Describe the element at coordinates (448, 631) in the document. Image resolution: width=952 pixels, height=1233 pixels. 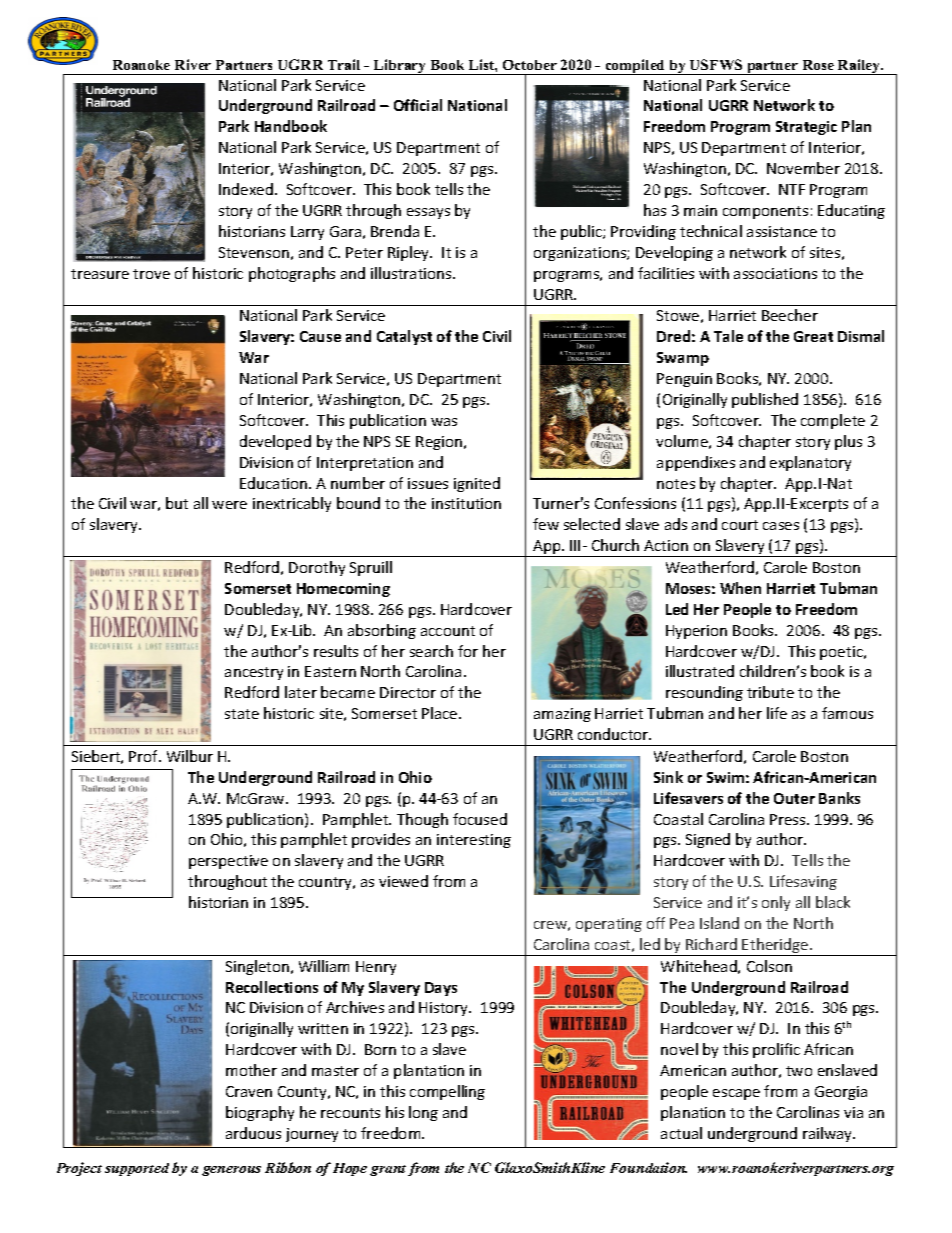
I see `account` at that location.
